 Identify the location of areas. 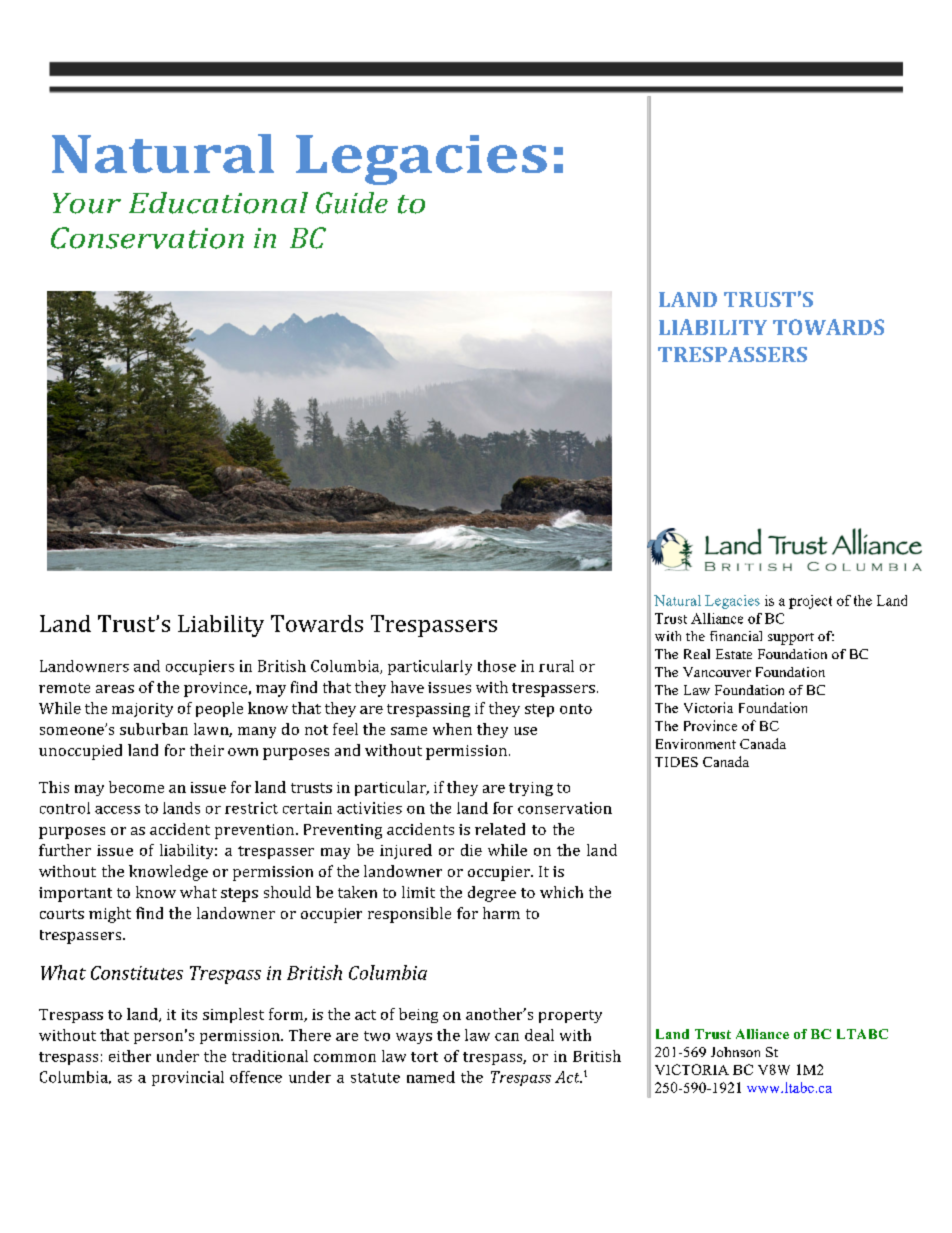
(115, 689).
